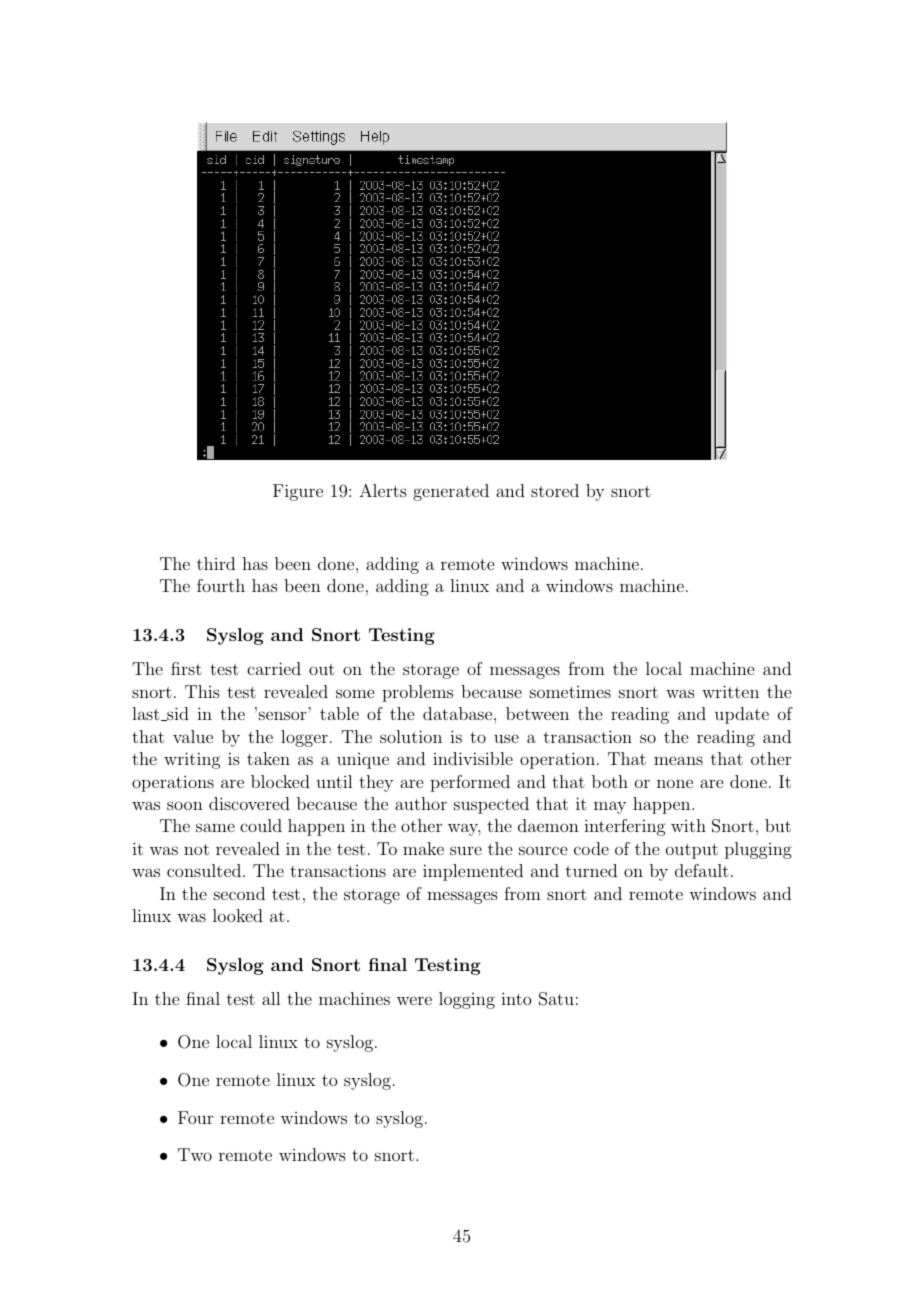 Image resolution: width=924 pixels, height=1308 pixels. Describe the element at coordinates (516, 998) in the document. I see `into` at that location.
